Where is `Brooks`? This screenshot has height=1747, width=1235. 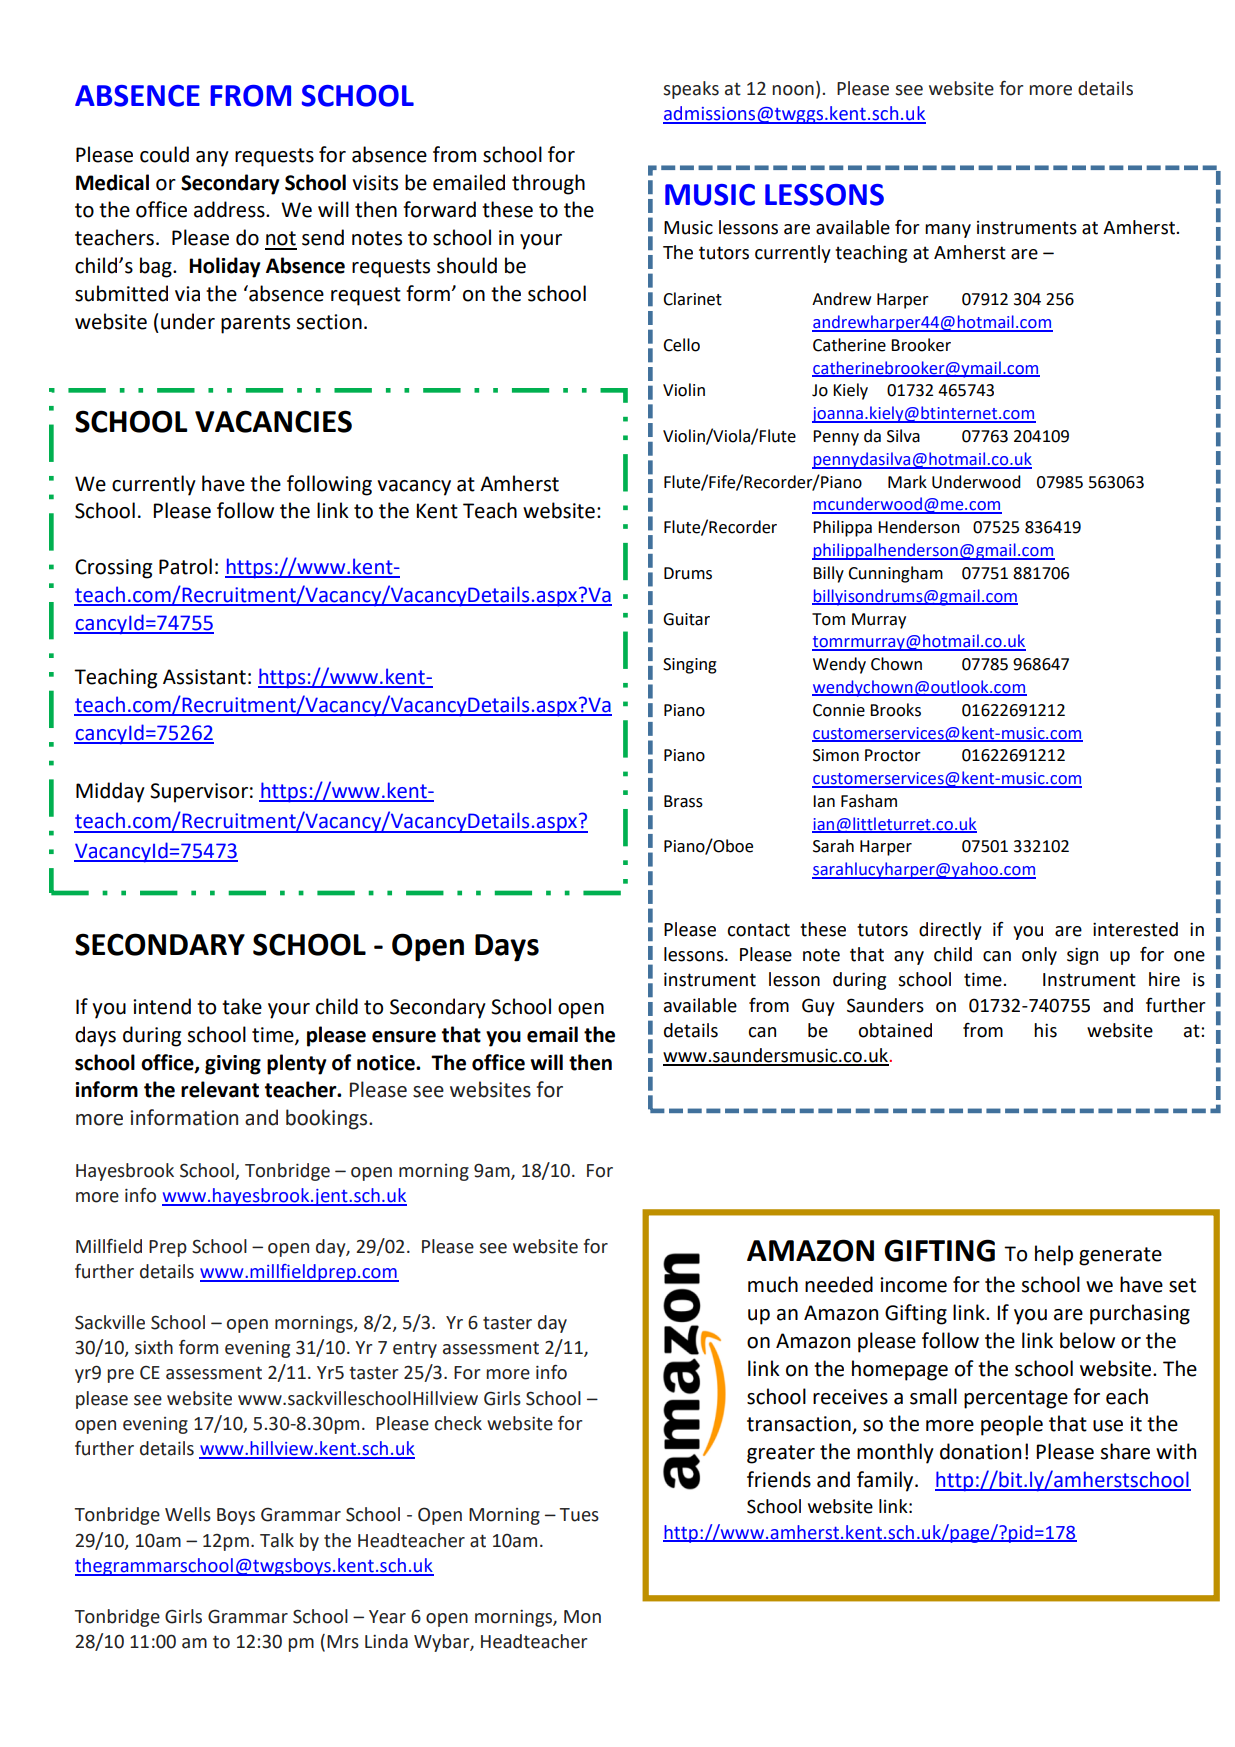
Brooks is located at coordinates (895, 710).
